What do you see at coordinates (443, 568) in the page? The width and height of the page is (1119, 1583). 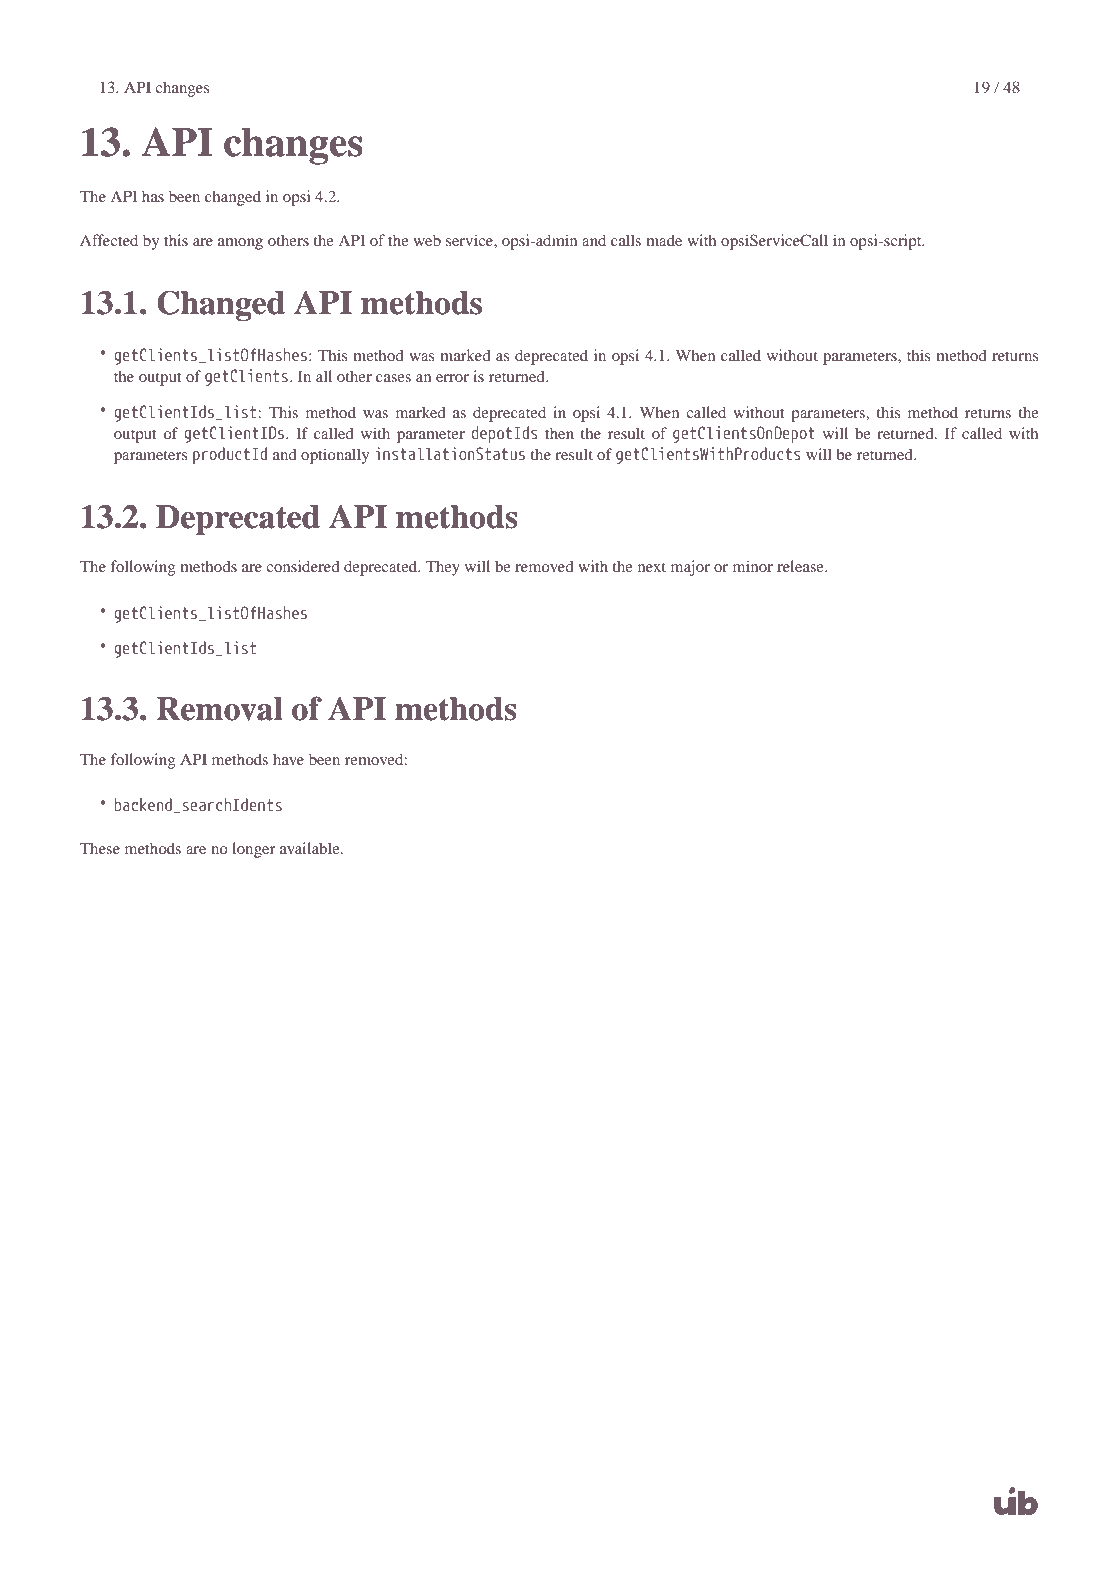 I see `They` at bounding box center [443, 568].
